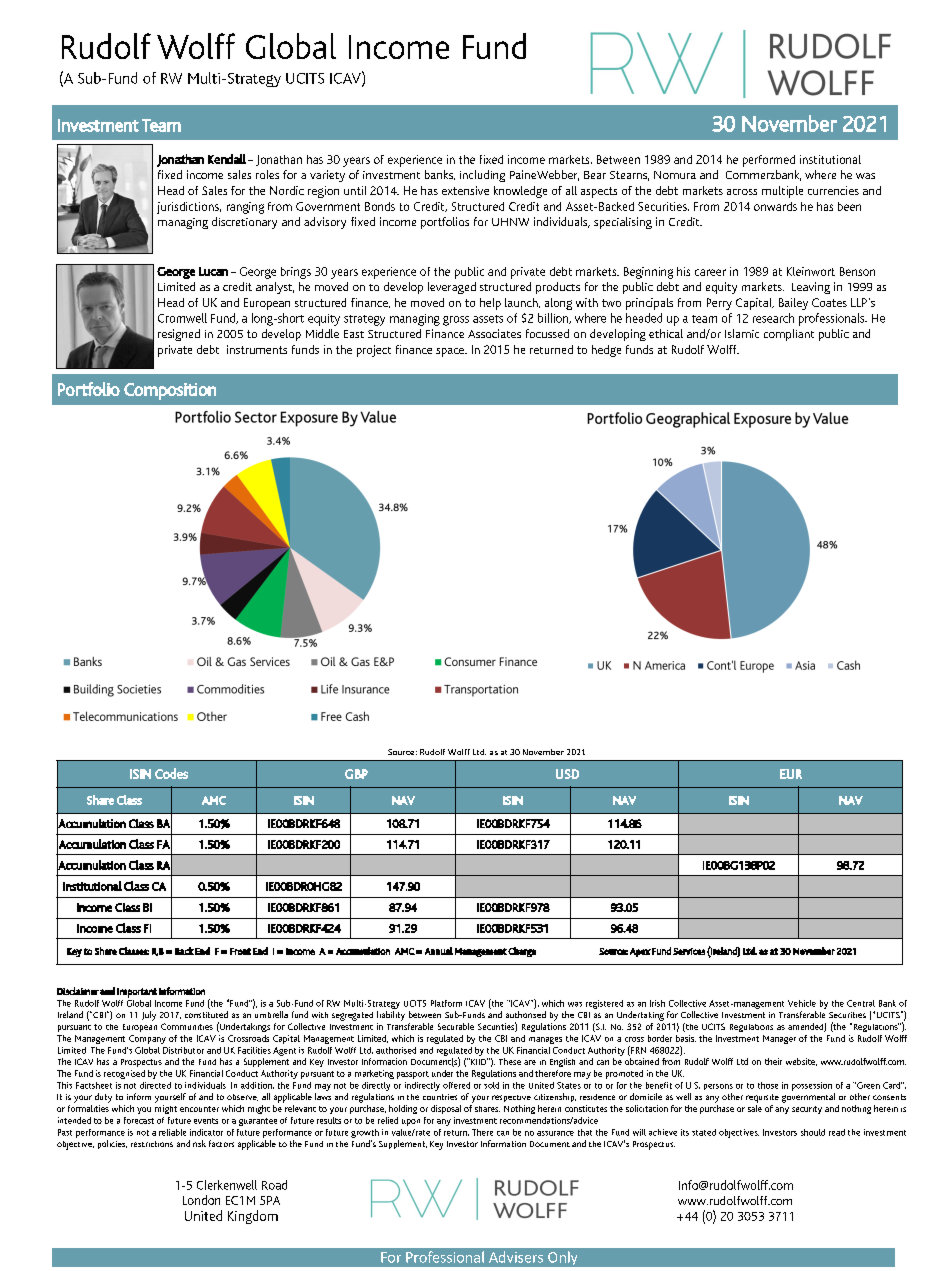 The height and width of the screenshot is (1271, 952). What do you see at coordinates (465, 190) in the screenshot?
I see `extensive` at bounding box center [465, 190].
